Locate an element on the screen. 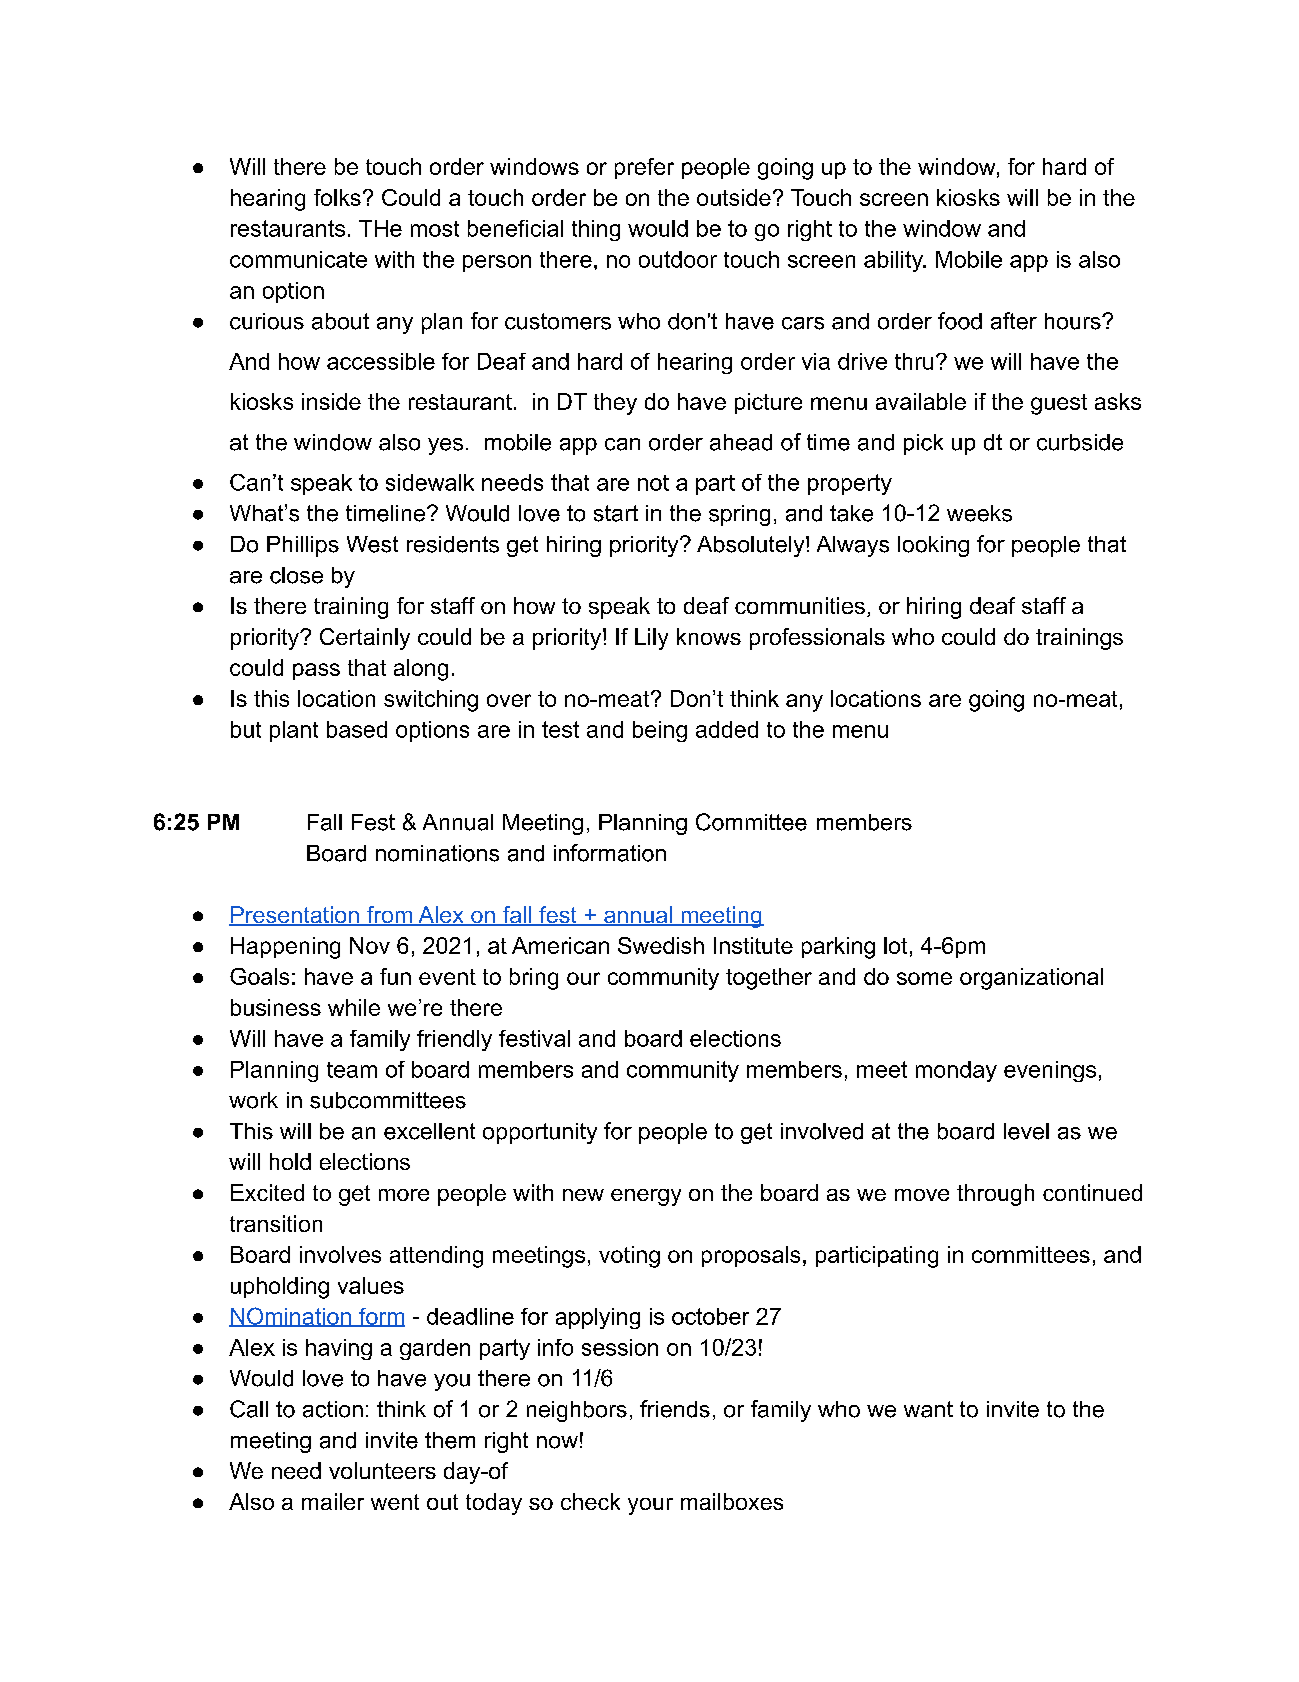 The height and width of the screenshot is (1682, 1299). ability is located at coordinates (894, 261).
